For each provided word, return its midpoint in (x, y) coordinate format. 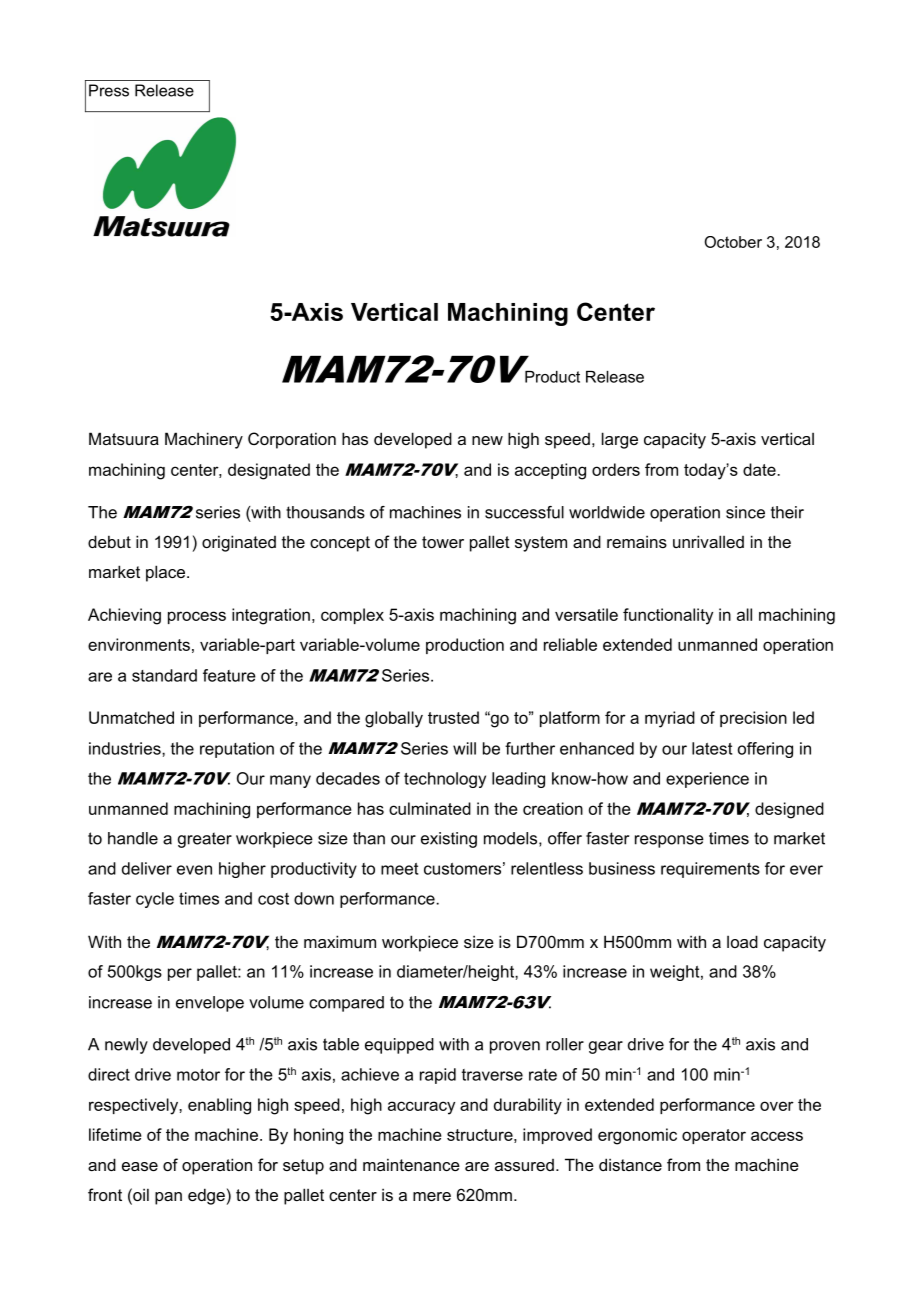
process (197, 617)
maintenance (411, 1164)
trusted (453, 717)
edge (206, 1196)
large (620, 440)
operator (714, 1136)
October (733, 242)
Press (109, 90)
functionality (668, 616)
